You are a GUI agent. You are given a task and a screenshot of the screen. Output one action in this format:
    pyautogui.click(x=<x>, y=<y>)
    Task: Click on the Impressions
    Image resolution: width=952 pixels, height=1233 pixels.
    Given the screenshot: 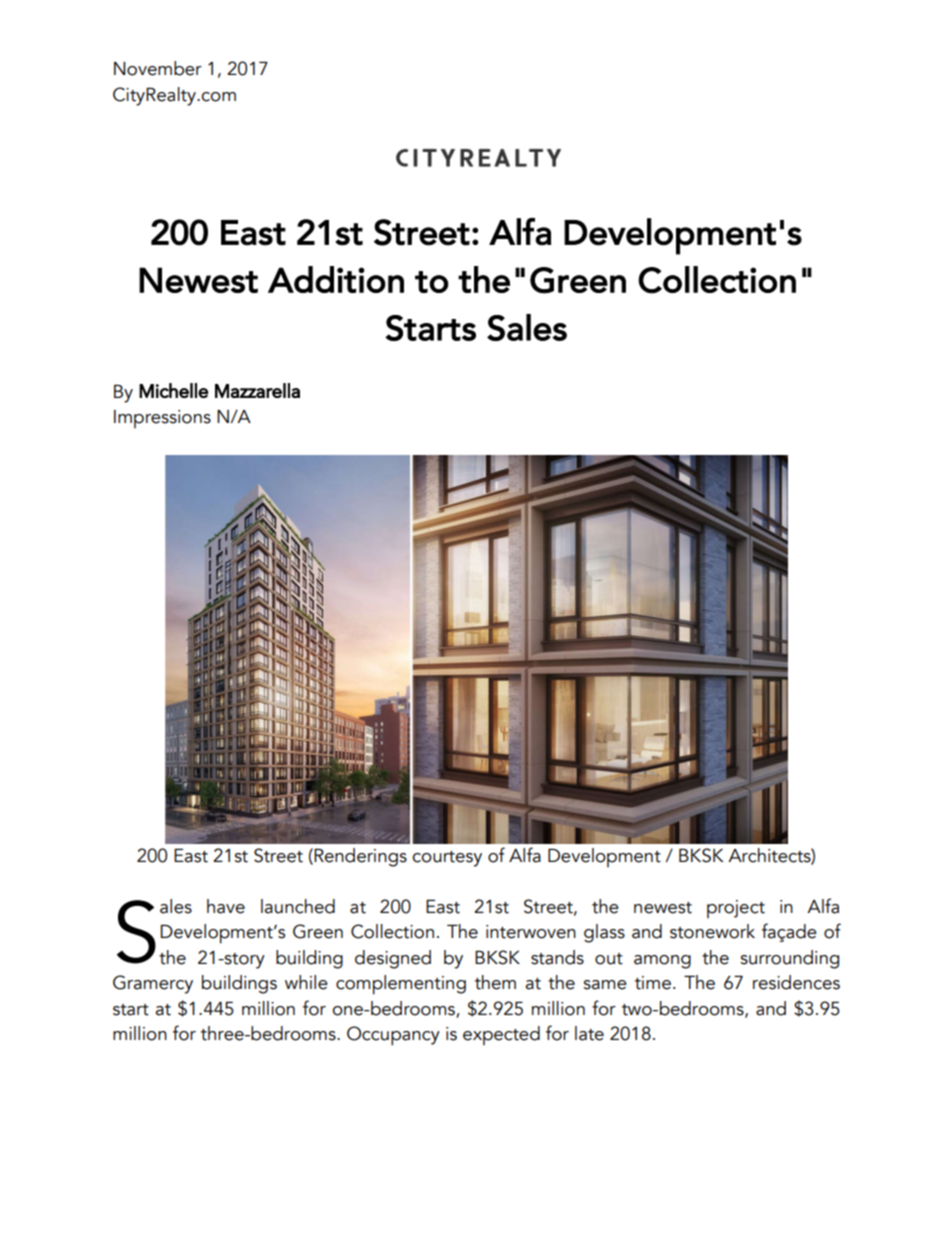 What is the action you would take?
    pyautogui.click(x=162, y=419)
